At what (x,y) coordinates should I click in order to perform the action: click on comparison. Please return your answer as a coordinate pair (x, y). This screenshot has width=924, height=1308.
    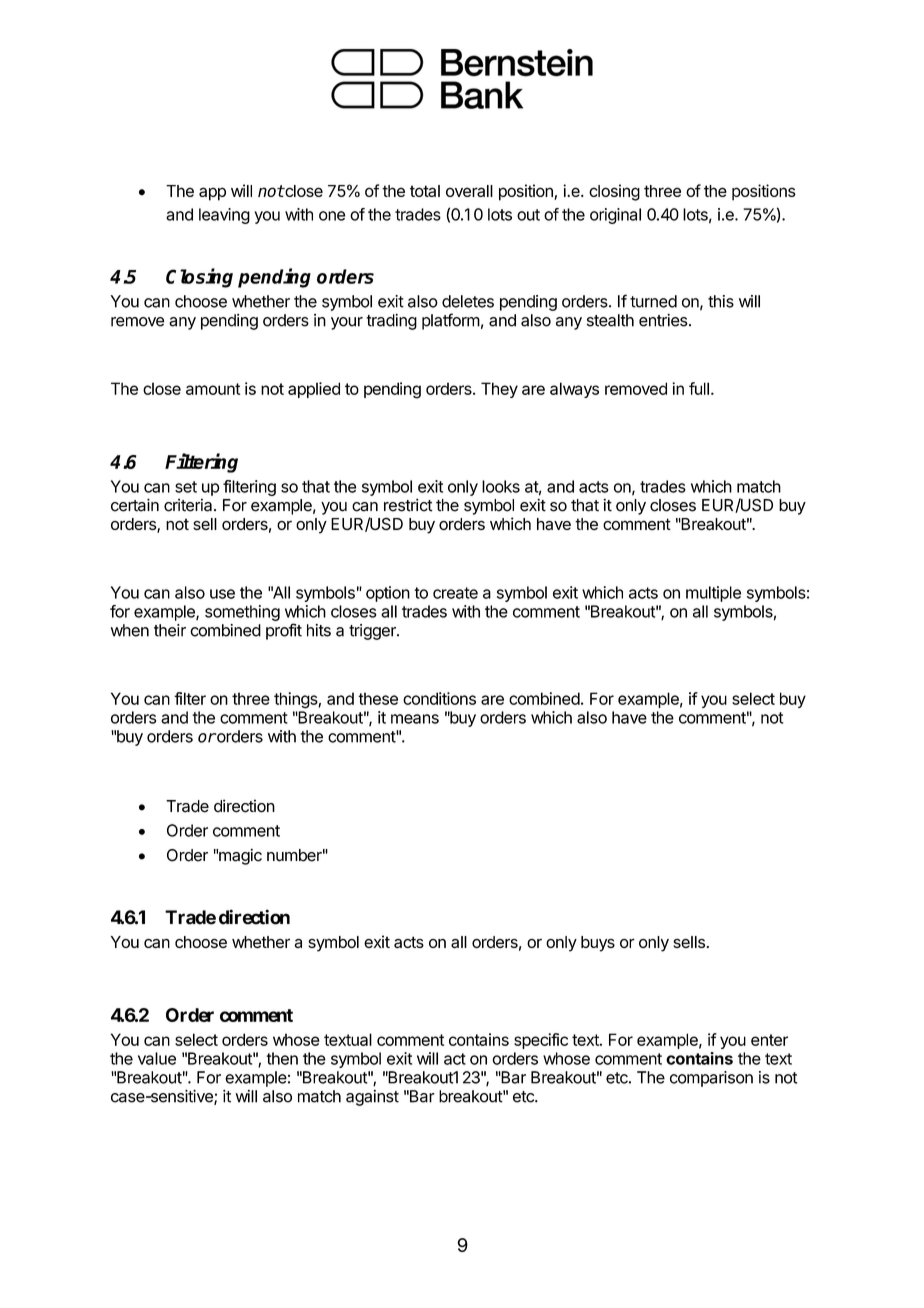
    Looking at the image, I should click on (711, 1079).
